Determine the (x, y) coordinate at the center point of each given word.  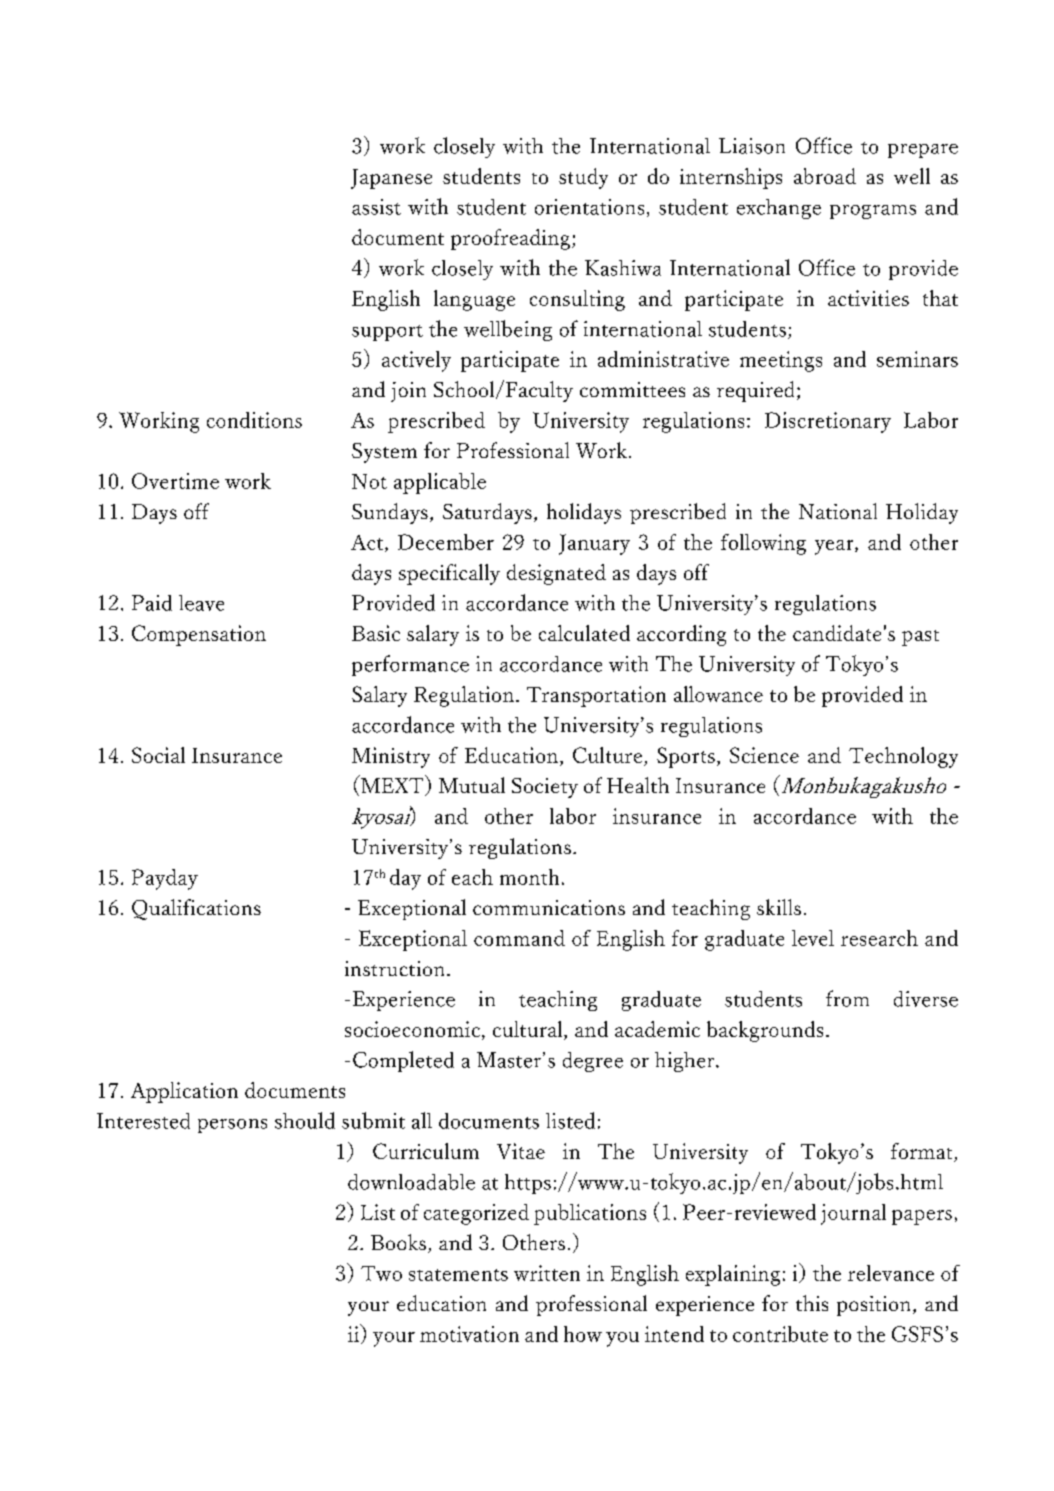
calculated (584, 633)
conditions (254, 420)
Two (381, 1273)
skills (779, 907)
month (529, 877)
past (920, 638)
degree (593, 1062)
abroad (825, 176)
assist (376, 207)
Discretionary (828, 422)
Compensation (199, 635)
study (583, 178)
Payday (165, 879)
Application (184, 1092)
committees (632, 389)
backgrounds (765, 1031)
